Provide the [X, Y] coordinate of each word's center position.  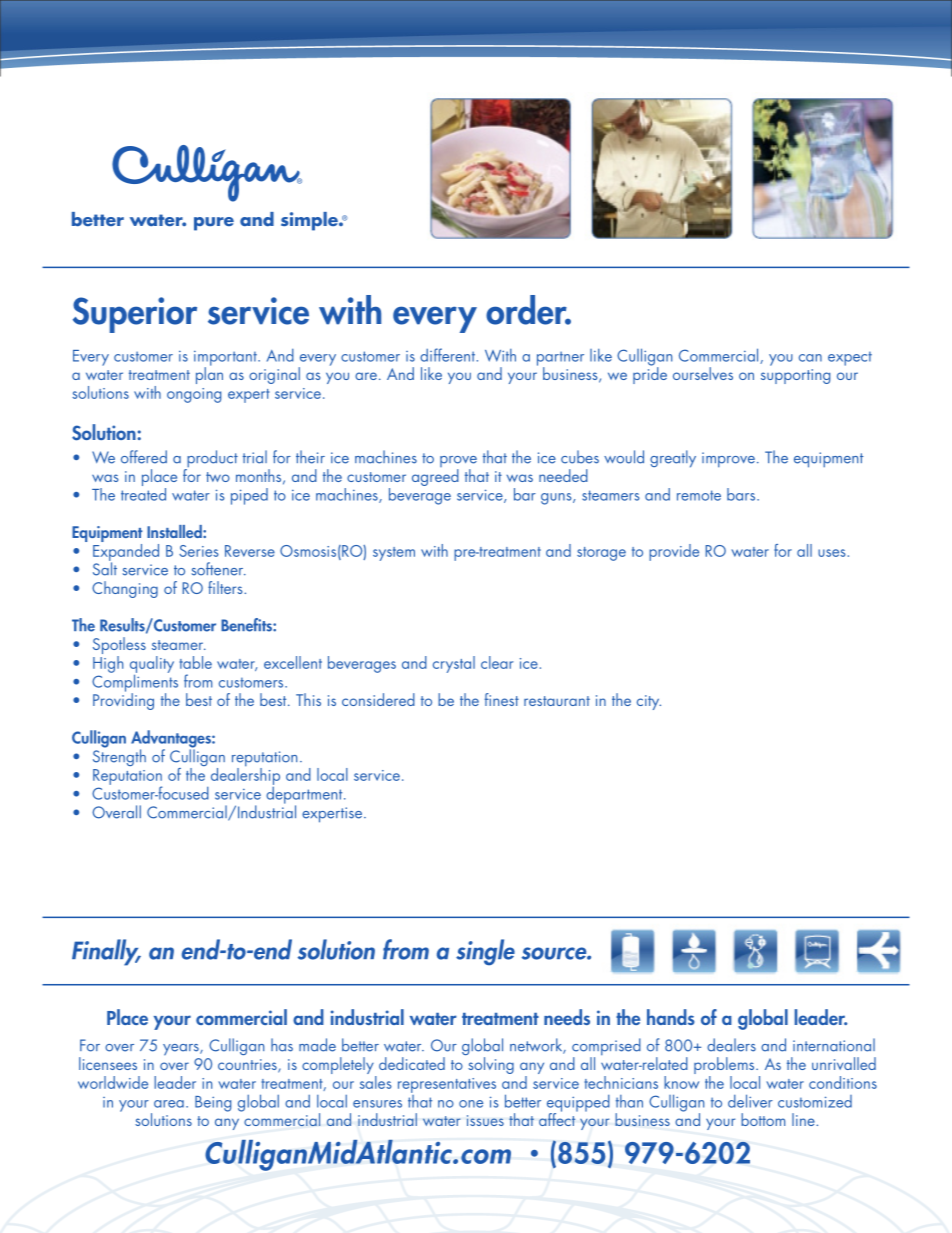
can [810, 358]
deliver [750, 1101]
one [471, 1104]
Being [213, 1104]
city [649, 702]
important [226, 359]
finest [502, 699]
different [449, 355]
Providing [123, 700]
